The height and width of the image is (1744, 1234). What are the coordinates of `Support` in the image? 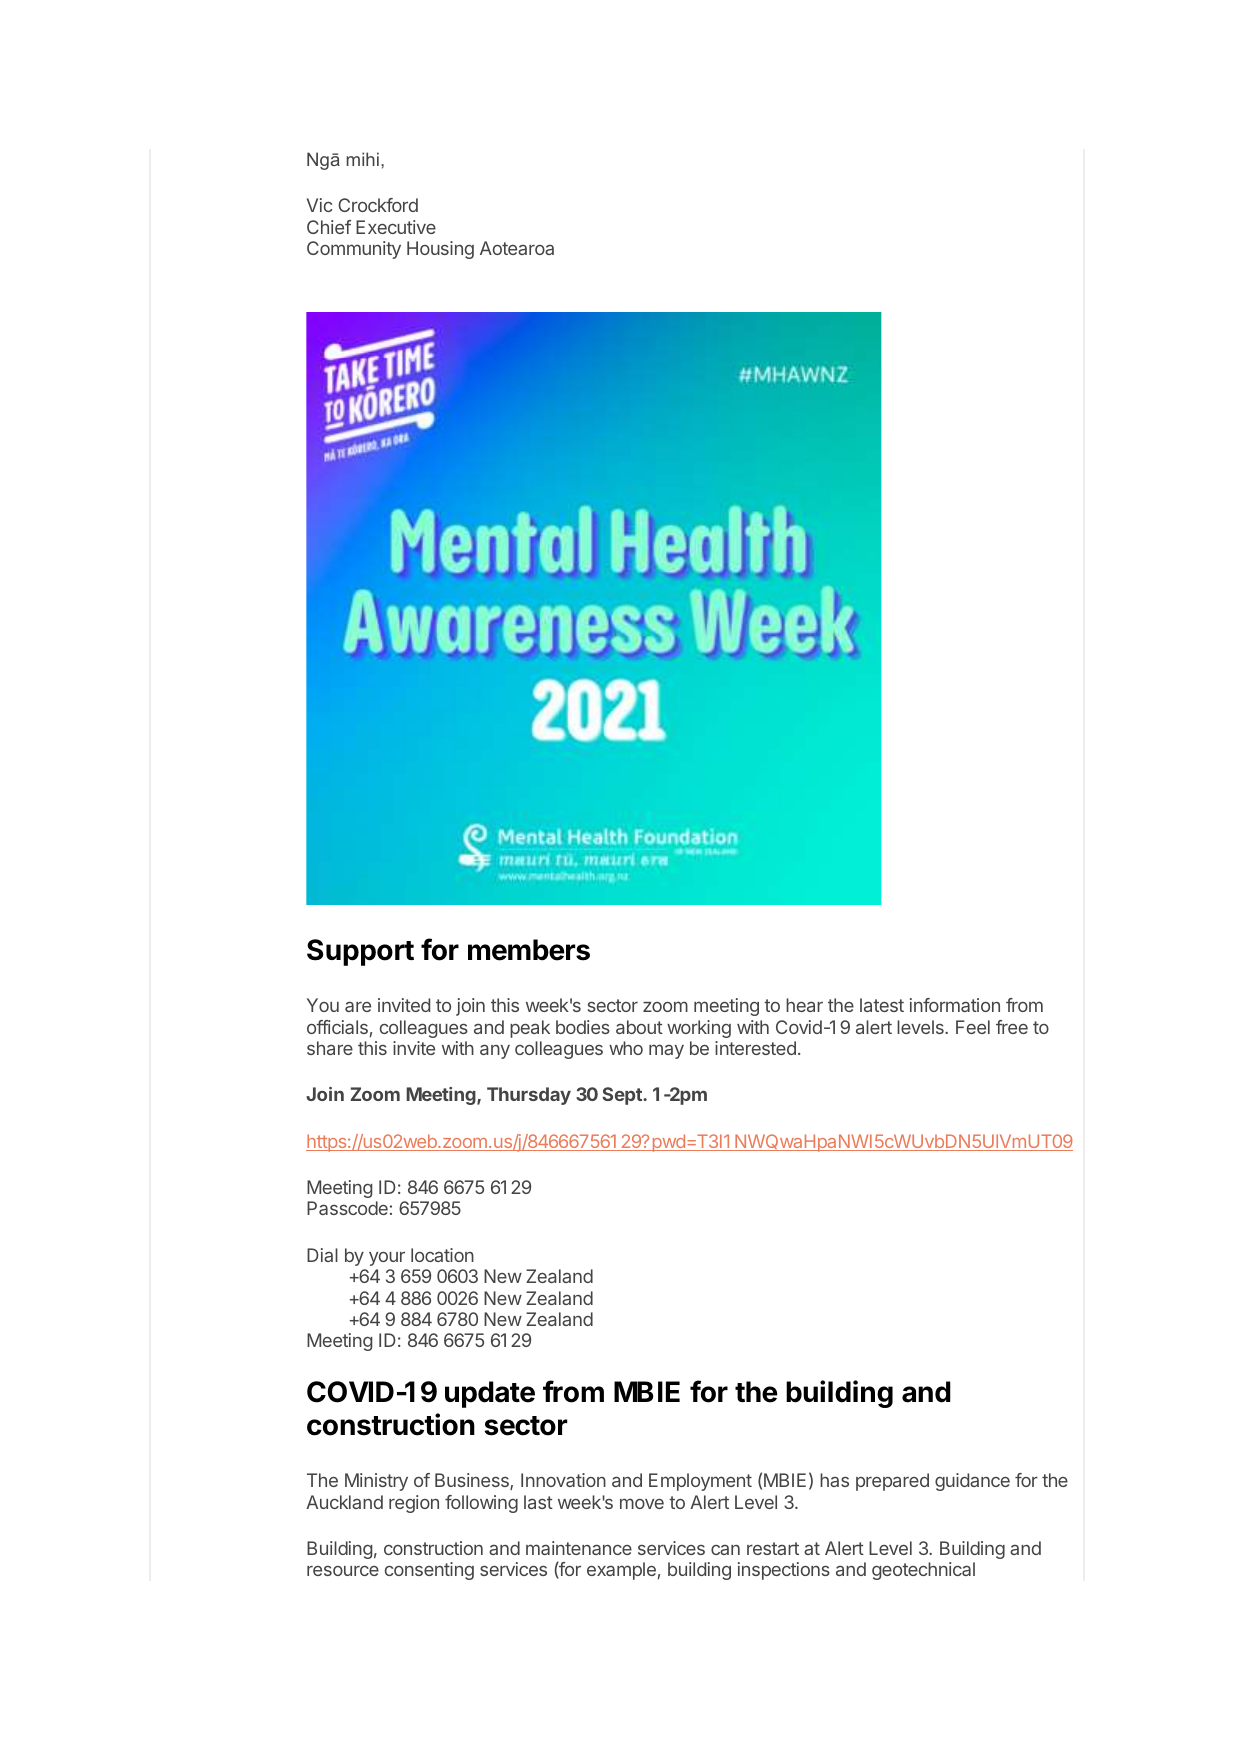 It's located at (360, 952).
